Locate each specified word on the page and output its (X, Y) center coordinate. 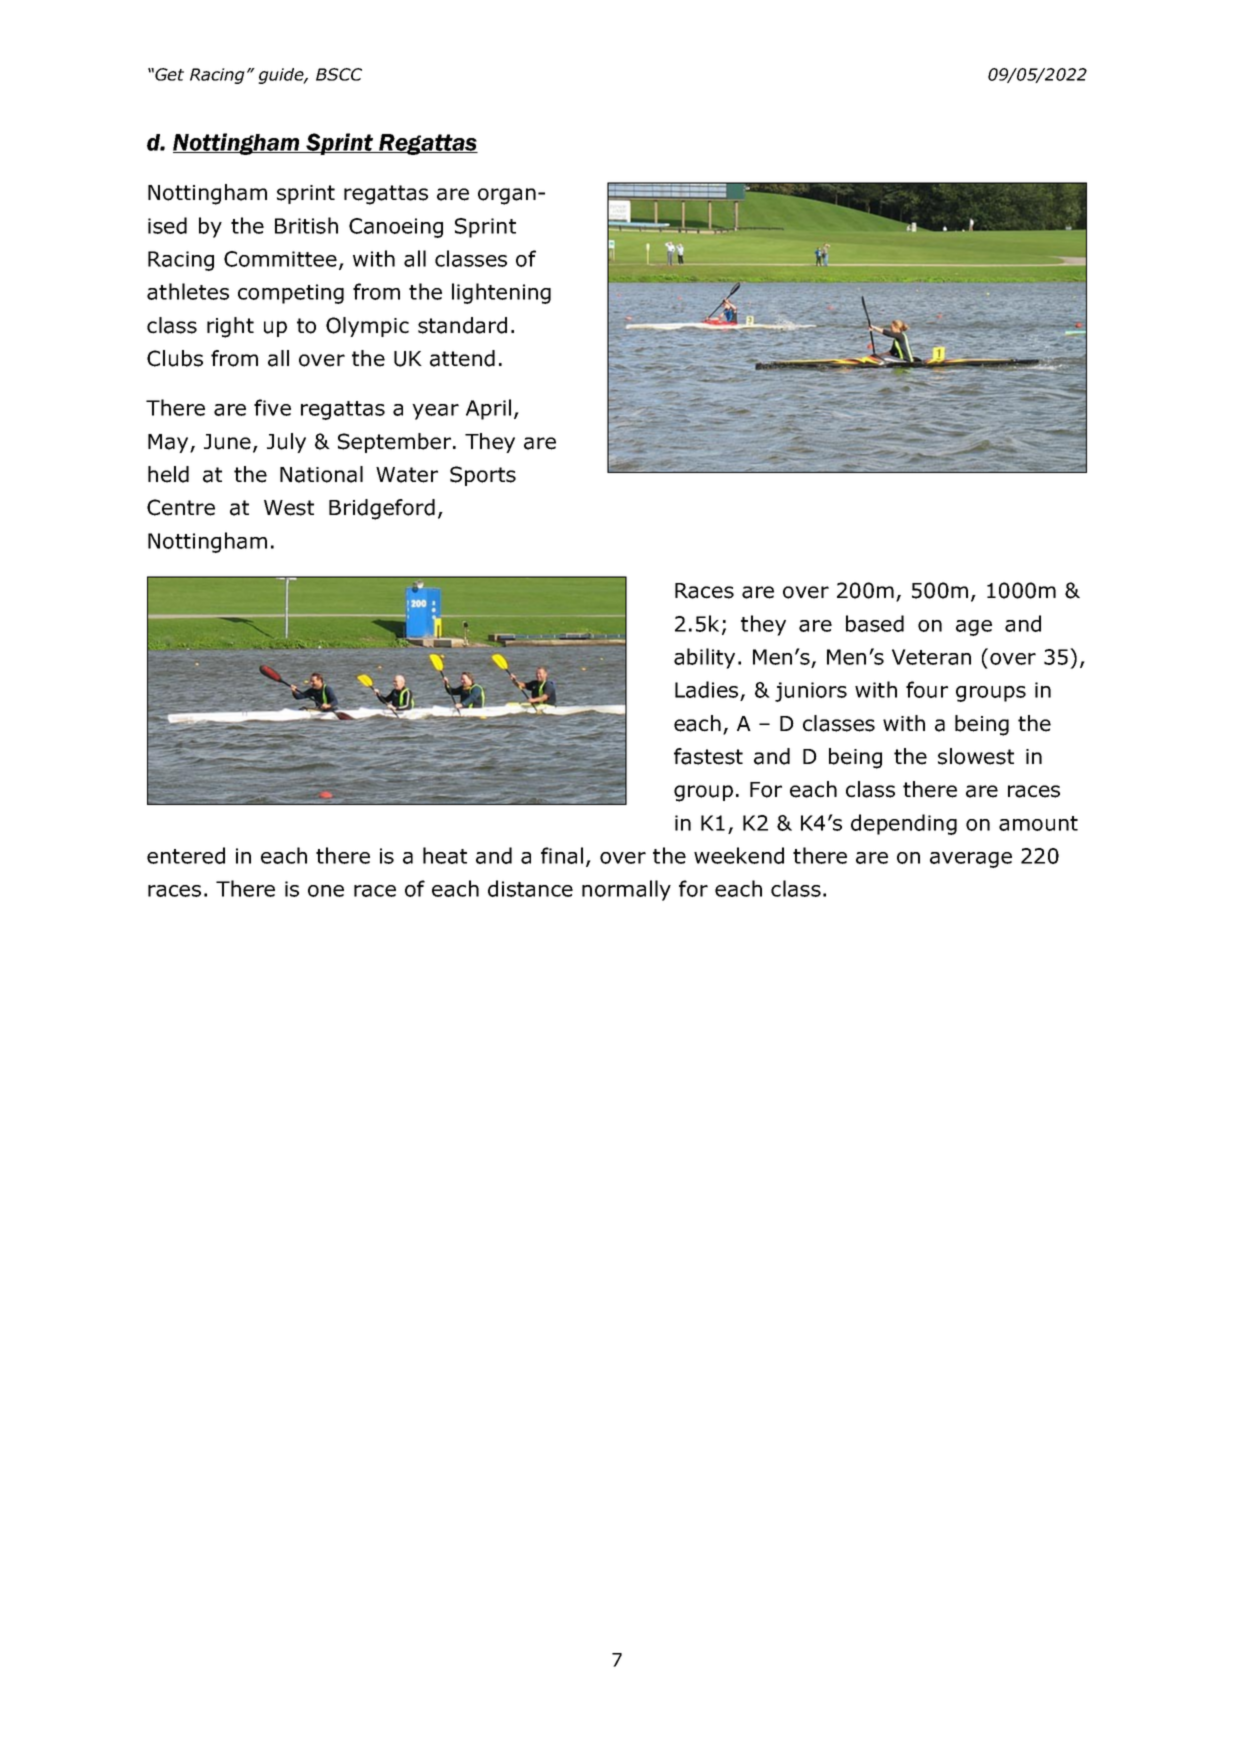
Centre (181, 507)
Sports (483, 476)
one (326, 891)
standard (462, 325)
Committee (280, 259)
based (875, 623)
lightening (501, 293)
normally (626, 890)
